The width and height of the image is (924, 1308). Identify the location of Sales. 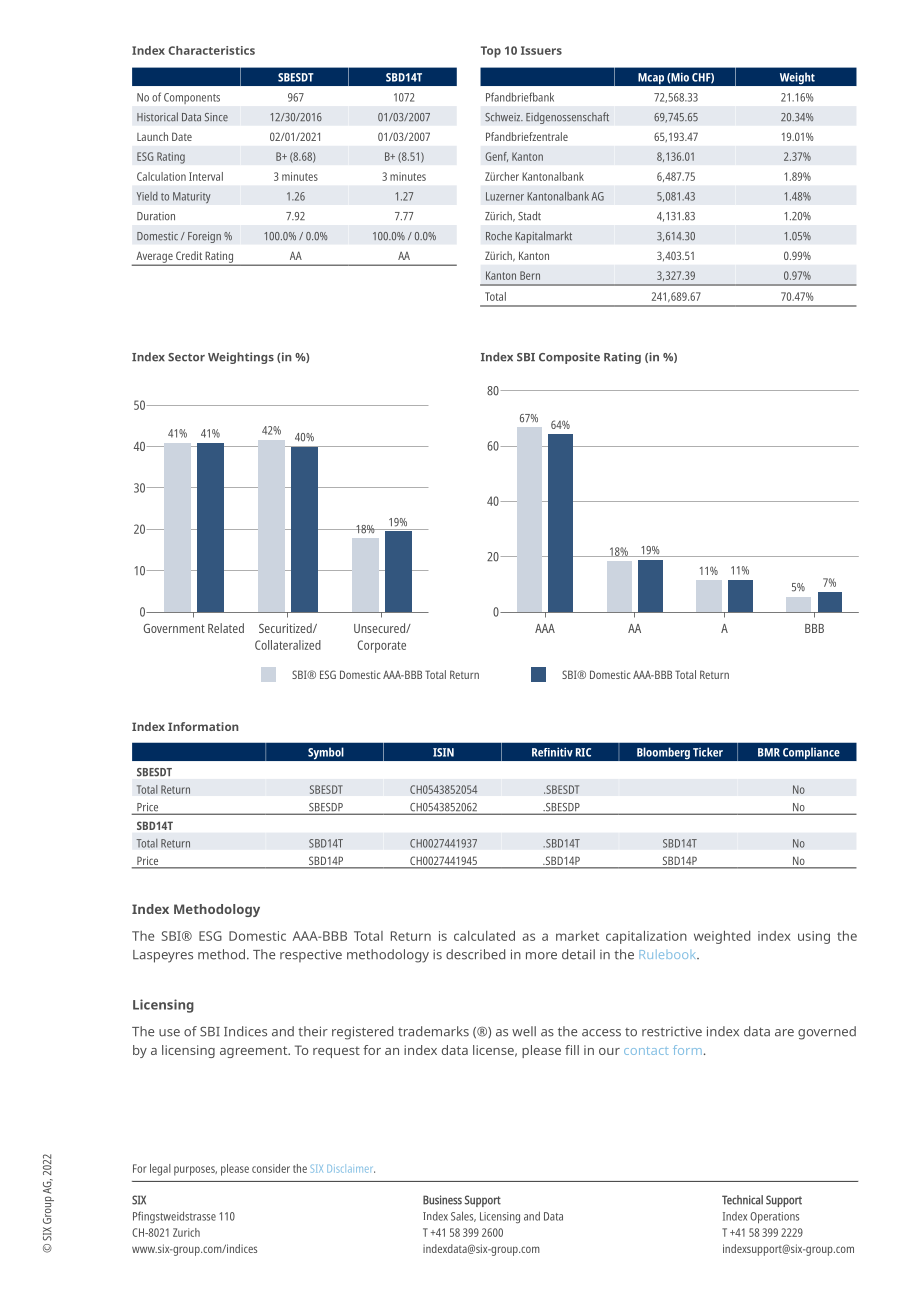
(463, 1216).
